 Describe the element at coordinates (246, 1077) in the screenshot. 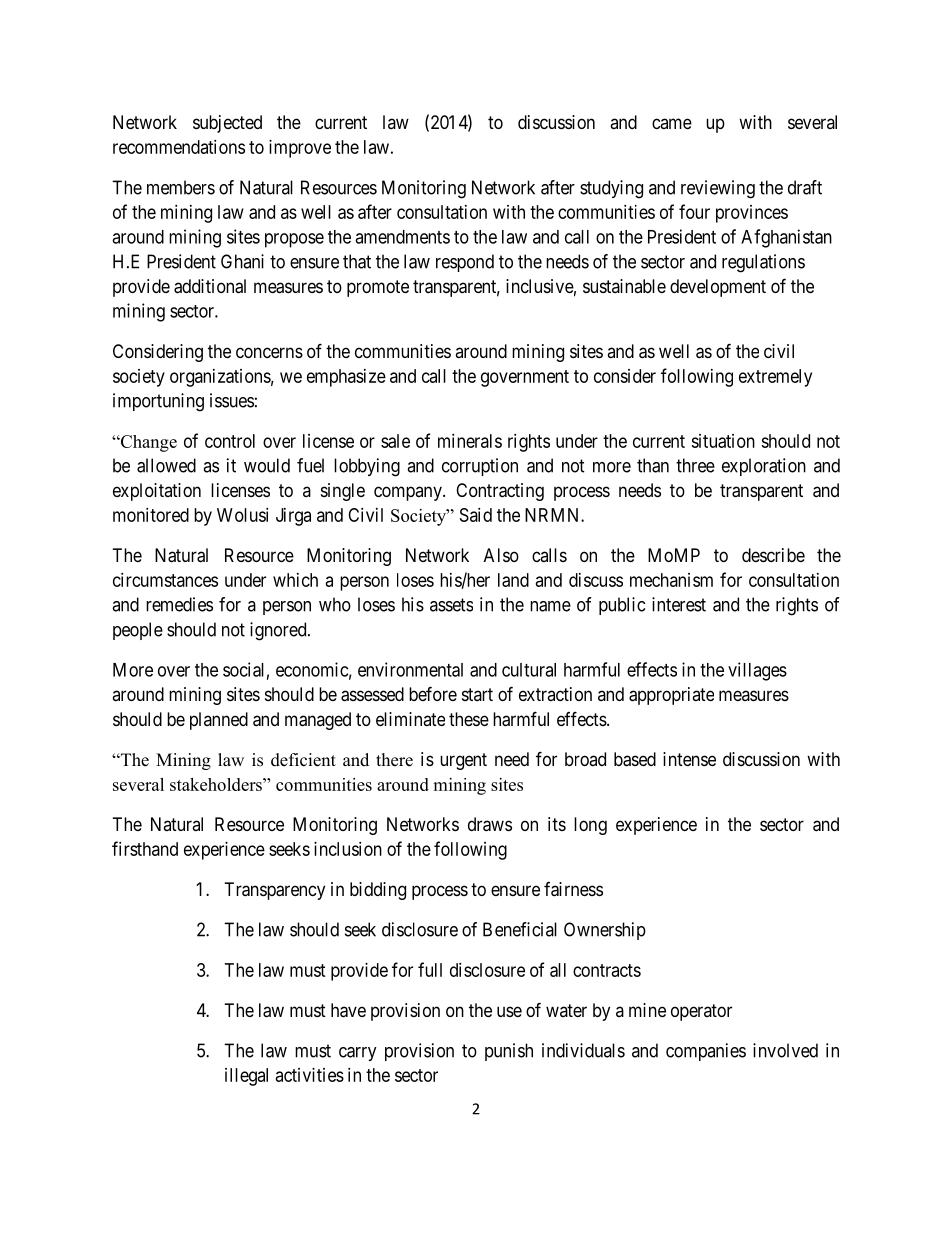

I see `illegal` at that location.
